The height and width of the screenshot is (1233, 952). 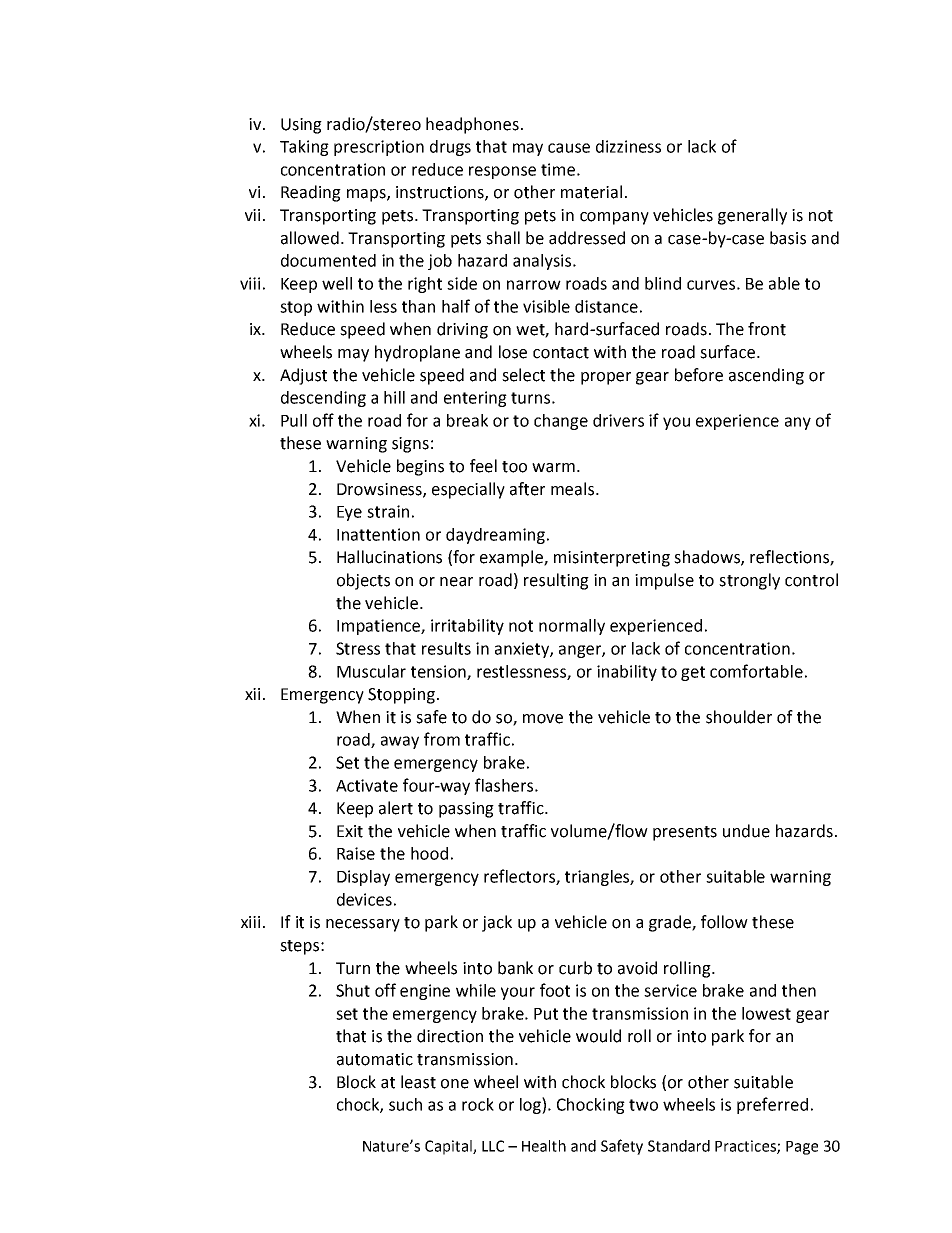 What do you see at coordinates (527, 489) in the screenshot?
I see `after` at bounding box center [527, 489].
